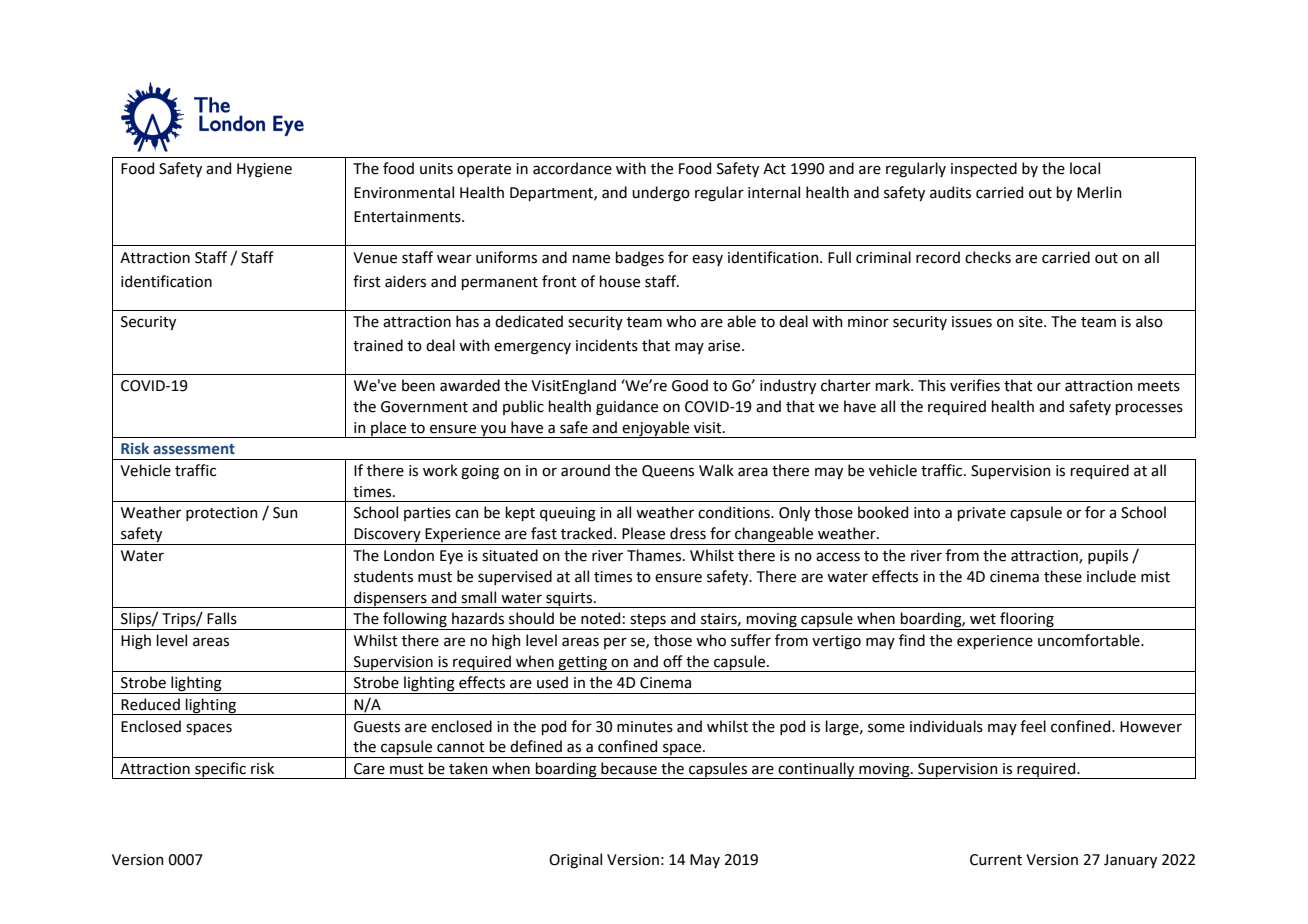 This page has height=924, width=1308. I want to click on incidents, so click(607, 345).
